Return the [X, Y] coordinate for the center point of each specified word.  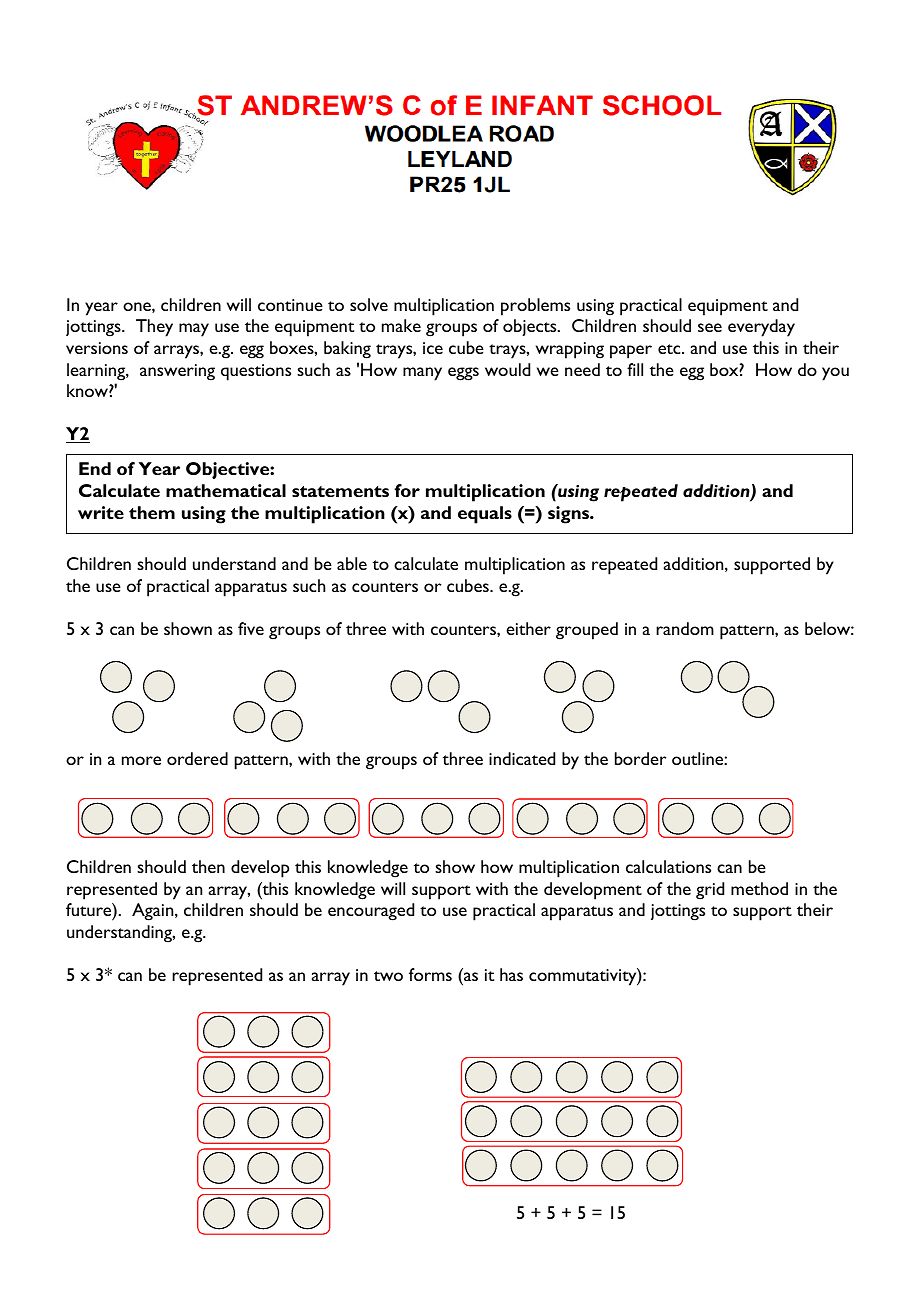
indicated [522, 758]
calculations [668, 866]
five [251, 628]
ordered [197, 758]
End [95, 468]
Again [154, 912]
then [208, 866]
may [194, 330]
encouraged [371, 912]
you [835, 374]
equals [485, 515]
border [640, 758]
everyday [761, 328]
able [352, 563]
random [685, 628]
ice [433, 348]
